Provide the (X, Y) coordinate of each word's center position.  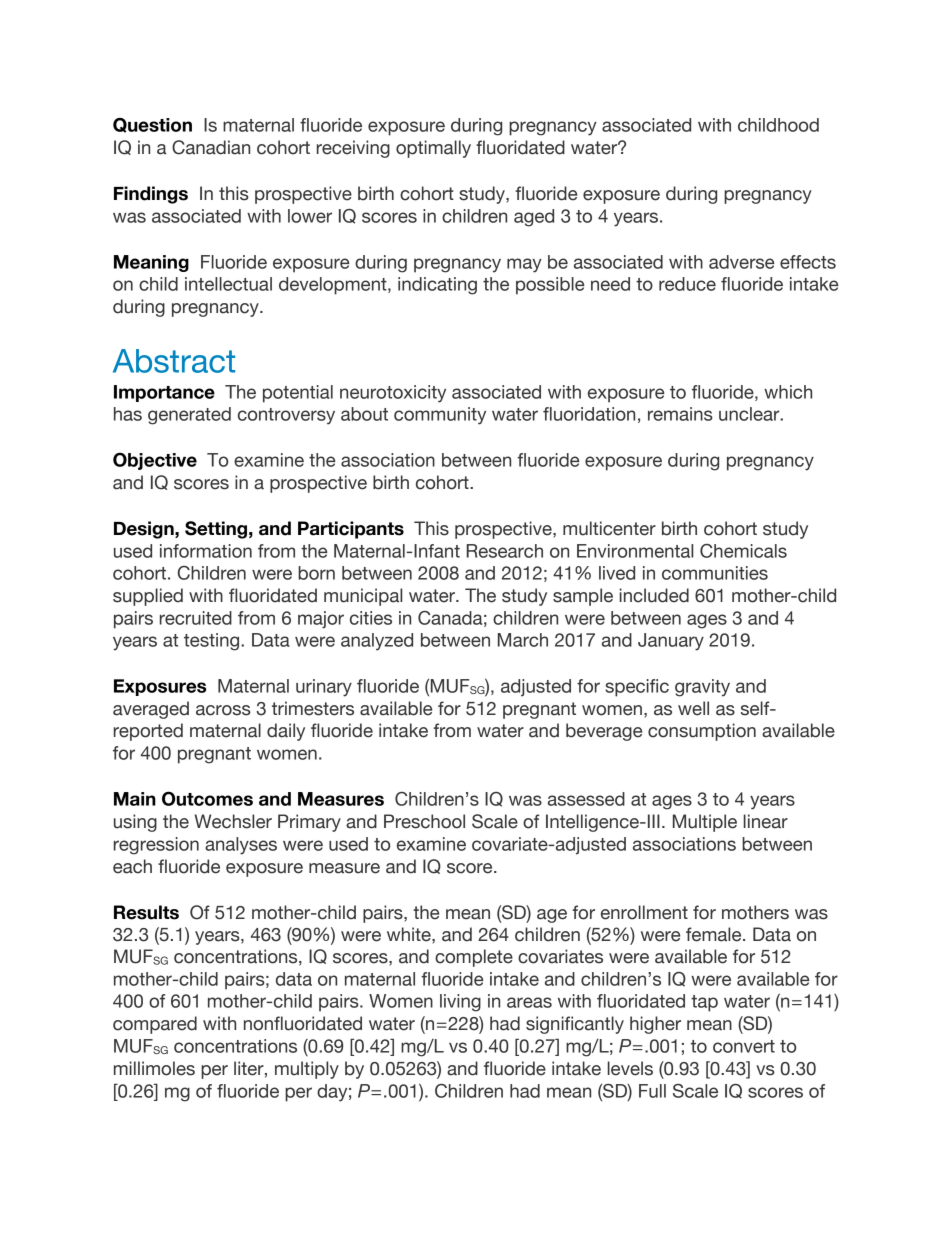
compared (155, 1025)
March (523, 640)
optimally (433, 149)
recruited (196, 618)
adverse (742, 262)
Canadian (211, 147)
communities (715, 573)
